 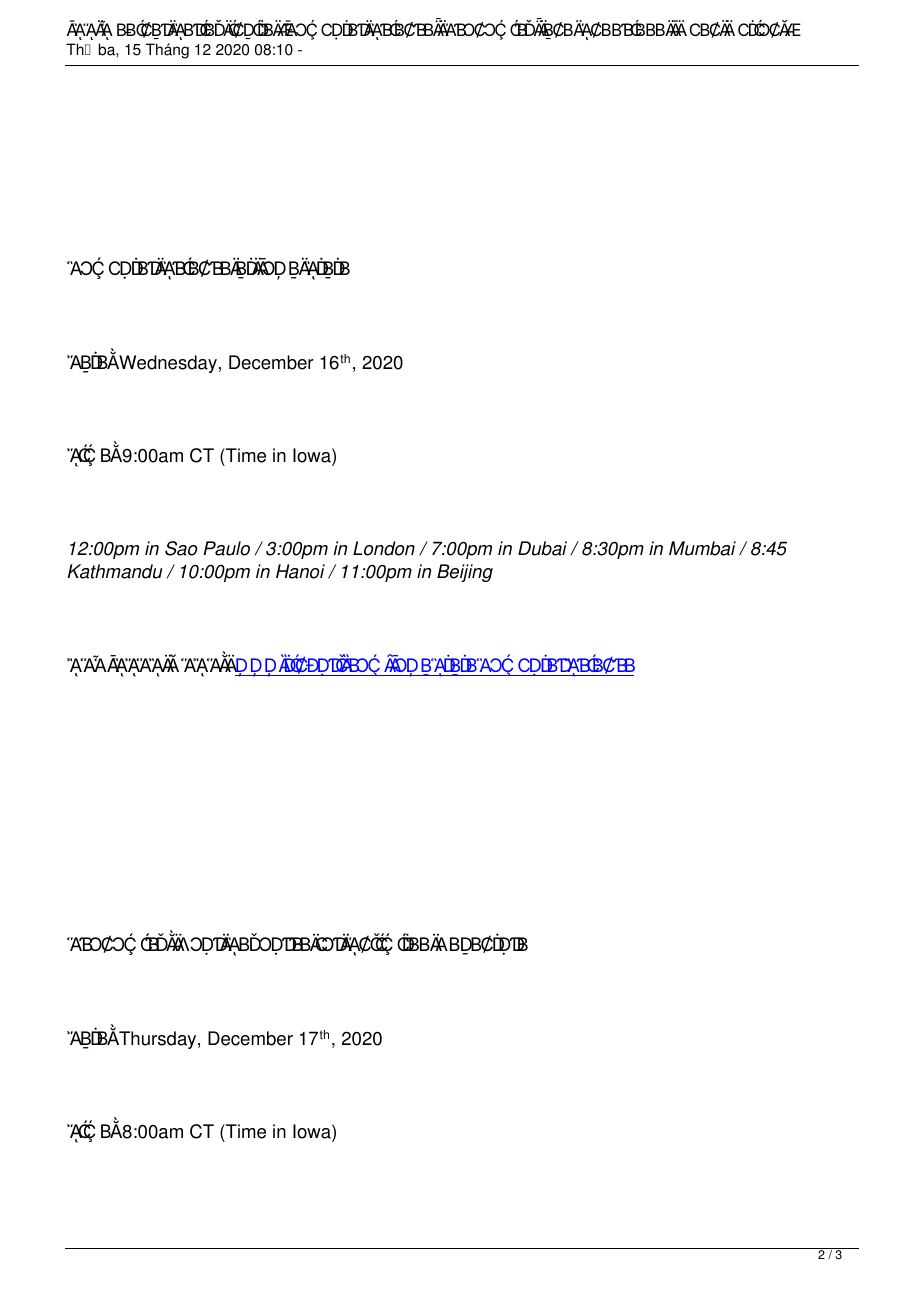 I want to click on Kathmandu, so click(x=115, y=571).
